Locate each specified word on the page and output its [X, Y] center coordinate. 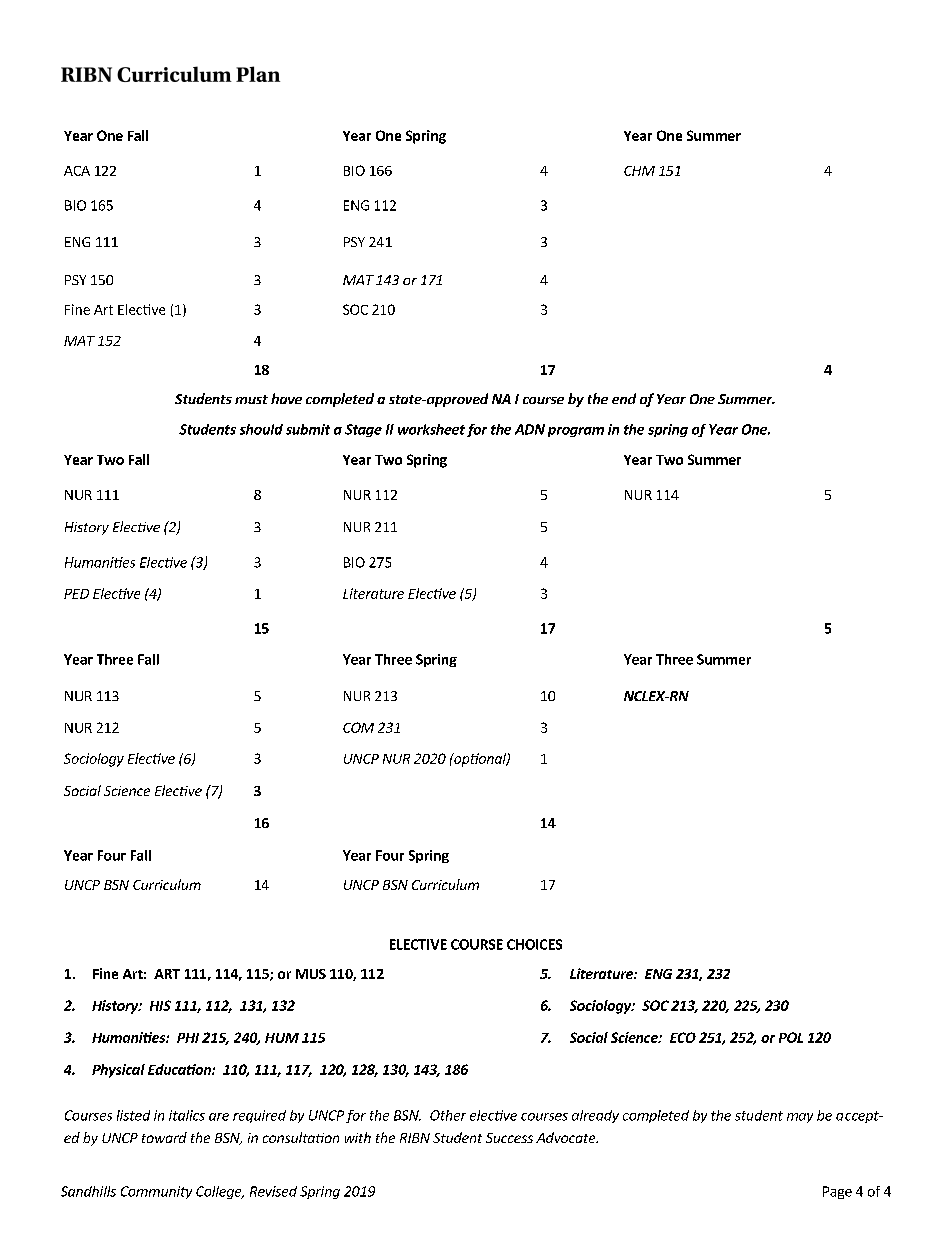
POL [791, 1037]
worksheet [431, 429]
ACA [77, 171]
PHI [188, 1038]
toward [164, 1137]
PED [76, 594]
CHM [639, 171]
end [624, 398]
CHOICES [534, 944]
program [576, 432]
